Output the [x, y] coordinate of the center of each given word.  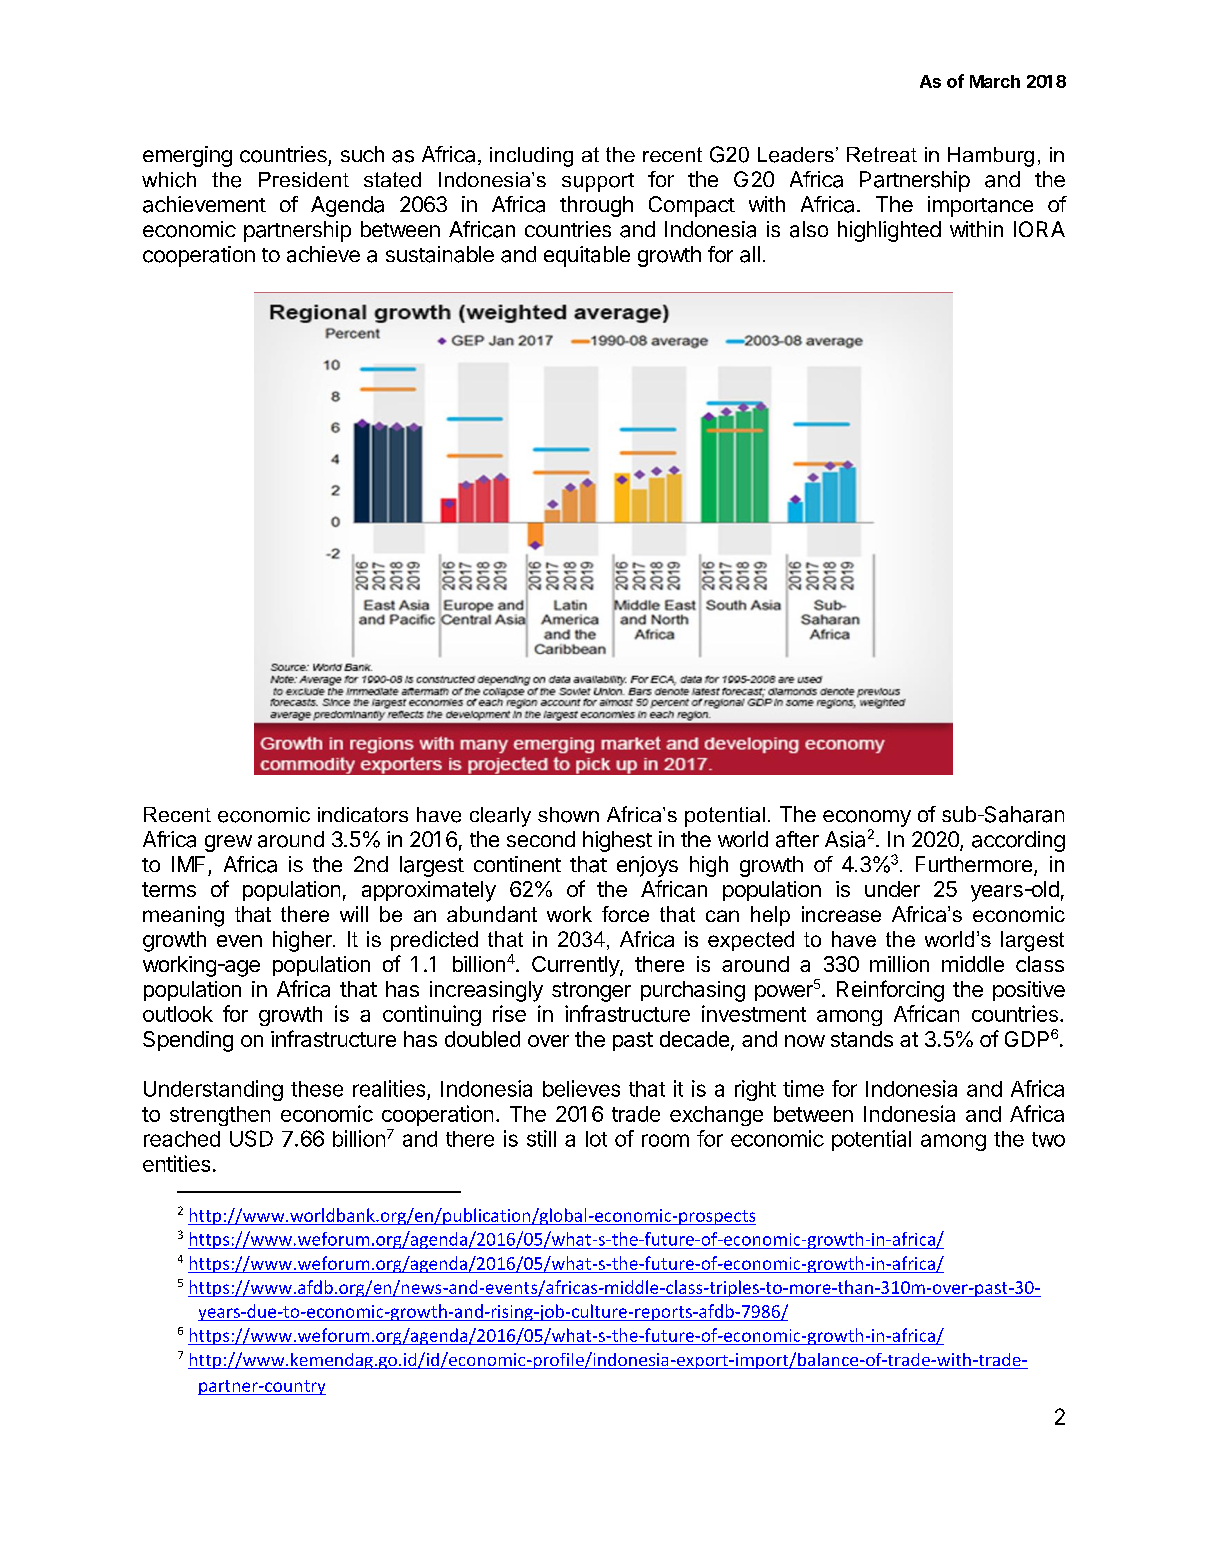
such [362, 154]
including [531, 157]
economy [867, 818]
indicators [363, 814]
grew [228, 843]
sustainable [440, 254]
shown [568, 815]
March [995, 81]
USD [251, 1138]
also [809, 229]
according [1018, 841]
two [1048, 1139]
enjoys [647, 866]
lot [596, 1139]
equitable [587, 256]
